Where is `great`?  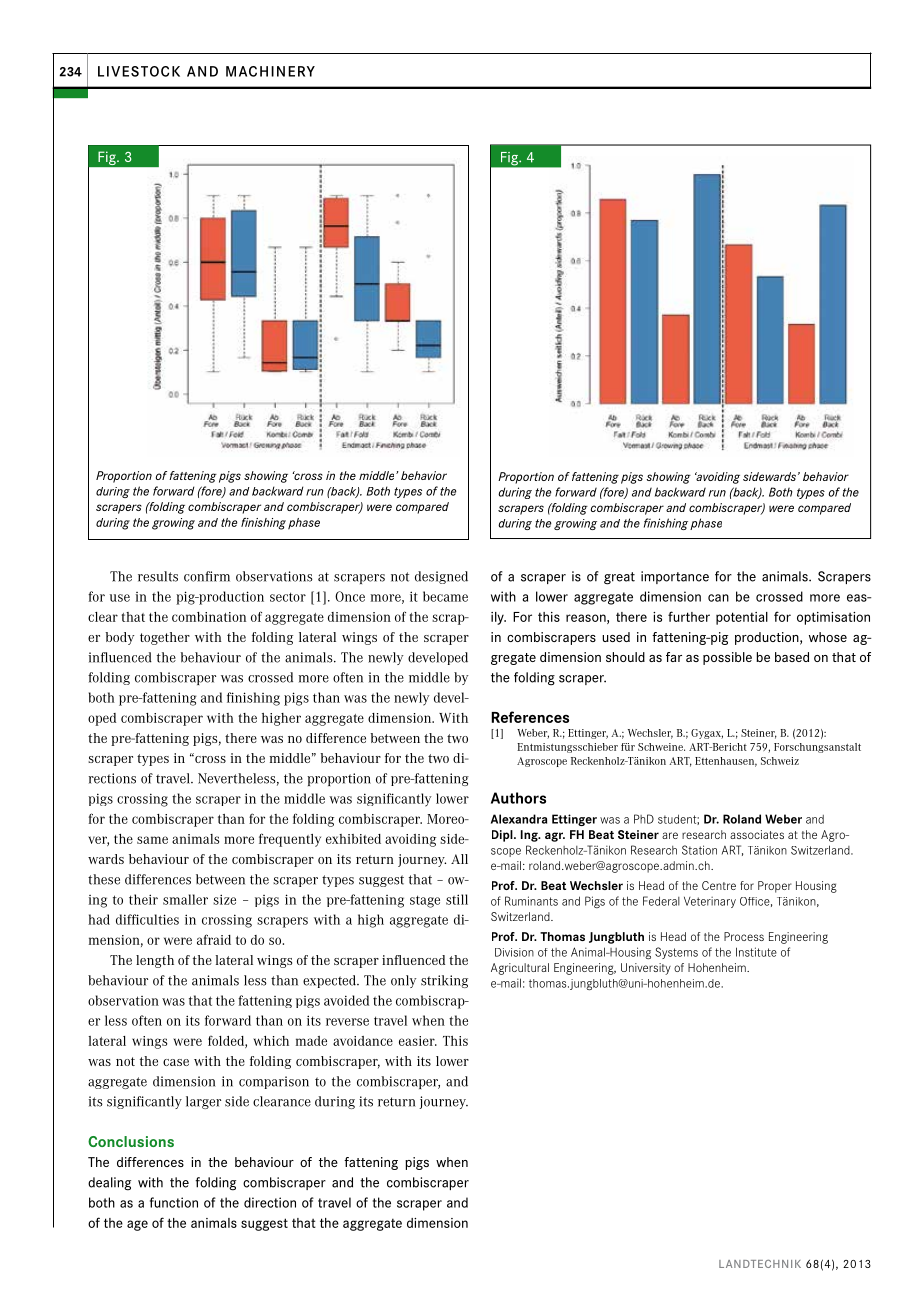 great is located at coordinates (619, 578).
